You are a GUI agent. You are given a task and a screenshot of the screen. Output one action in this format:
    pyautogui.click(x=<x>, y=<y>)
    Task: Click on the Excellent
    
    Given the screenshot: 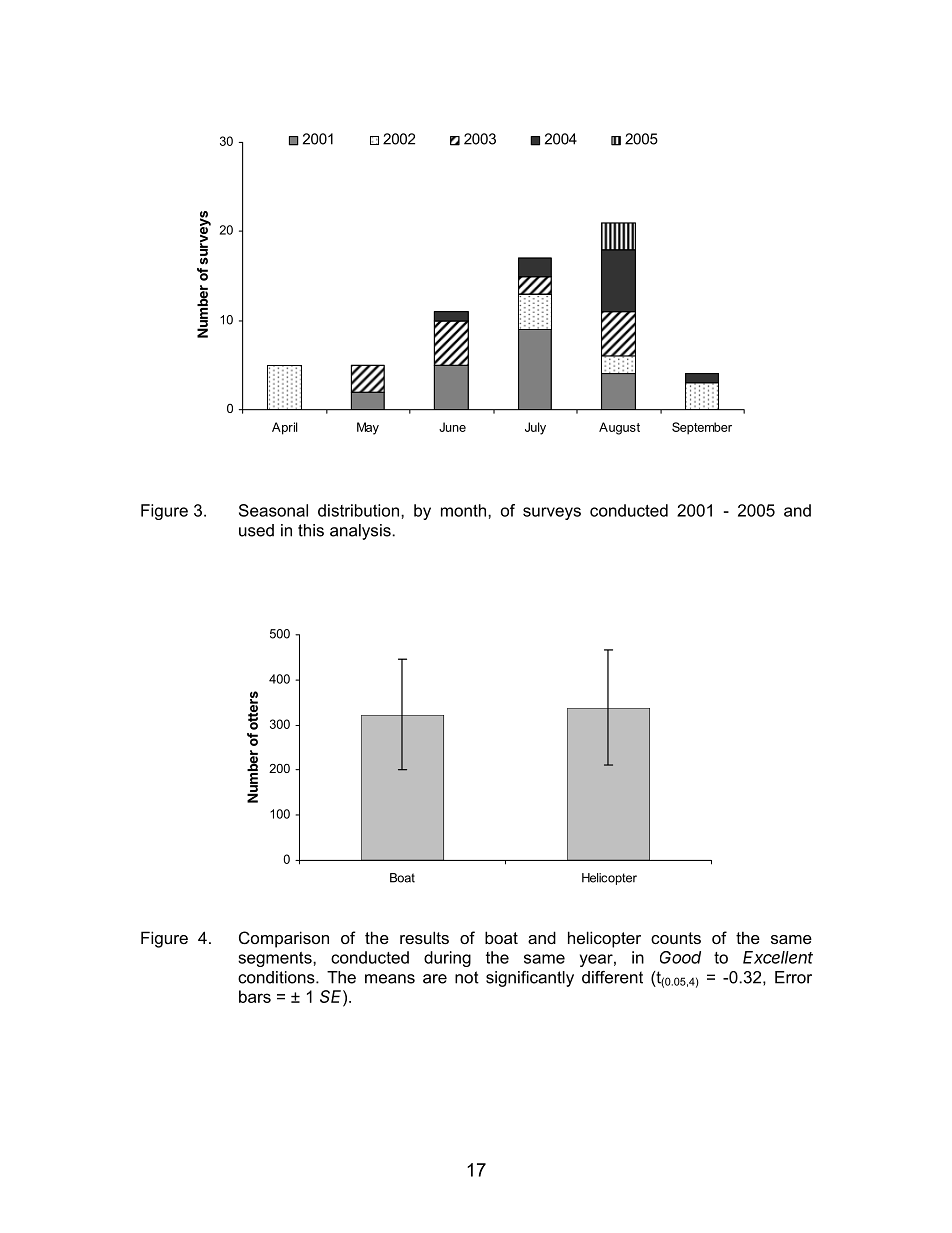 What is the action you would take?
    pyautogui.click(x=778, y=957)
